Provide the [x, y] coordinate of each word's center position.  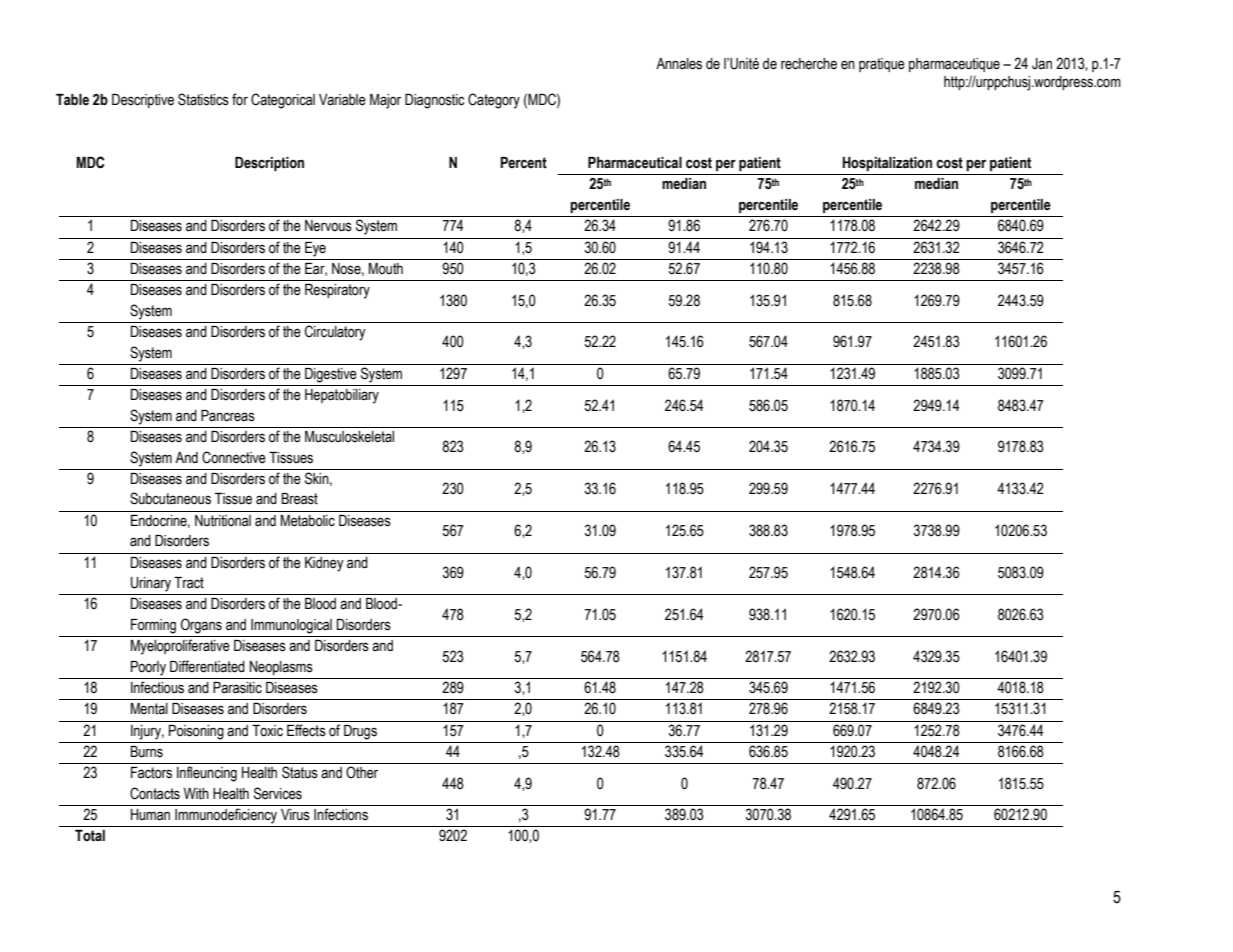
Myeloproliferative [180, 647]
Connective [234, 457]
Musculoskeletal [349, 437]
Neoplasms [281, 668]
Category [494, 101]
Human [150, 815]
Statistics [203, 99]
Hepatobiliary [342, 396]
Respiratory [337, 291]
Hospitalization [887, 164]
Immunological [291, 626]
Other [362, 772]
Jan [1042, 64]
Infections [341, 814]
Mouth [386, 269]
